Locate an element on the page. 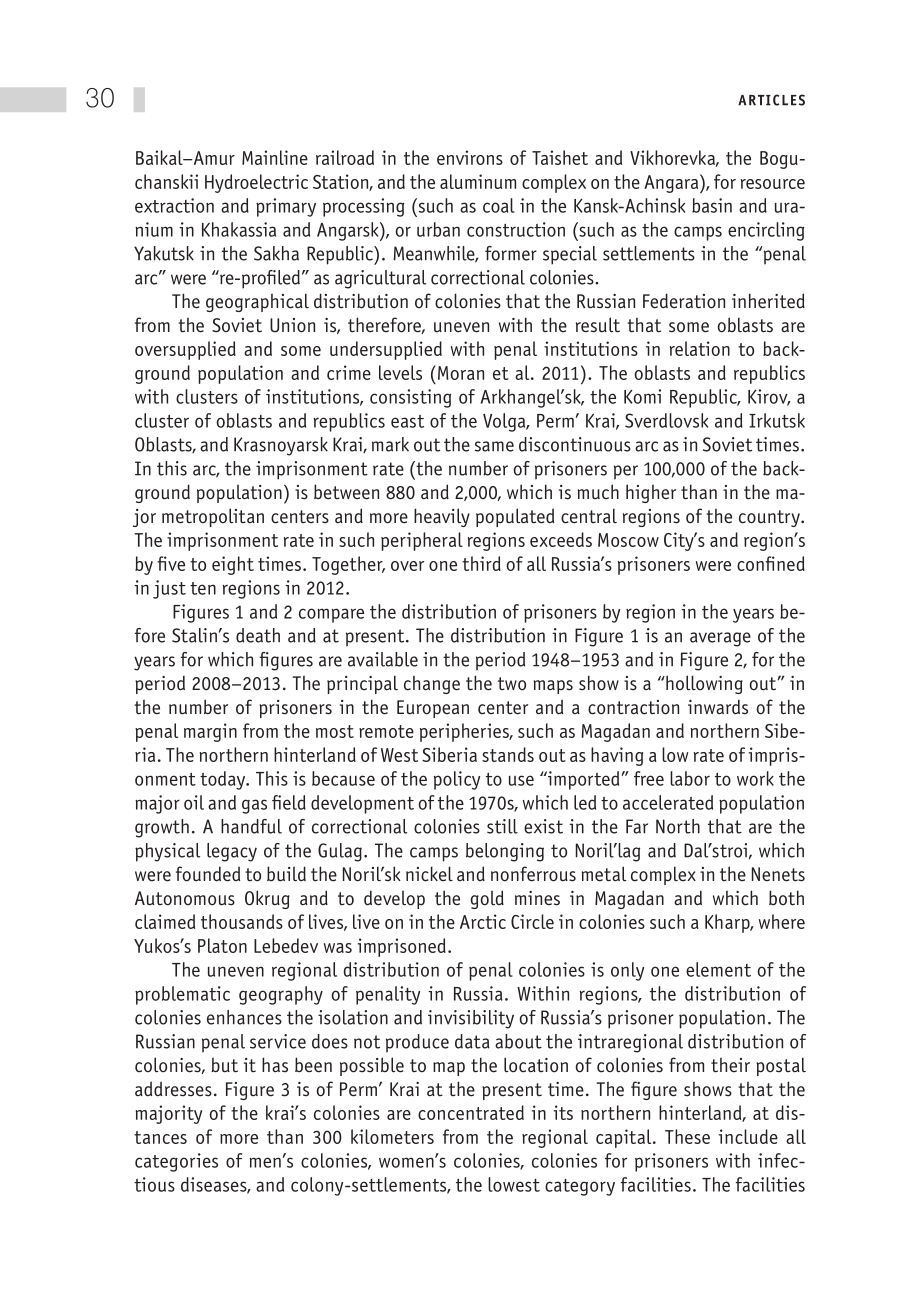 The width and height of the image is (913, 1316). environs is located at coordinates (470, 157).
